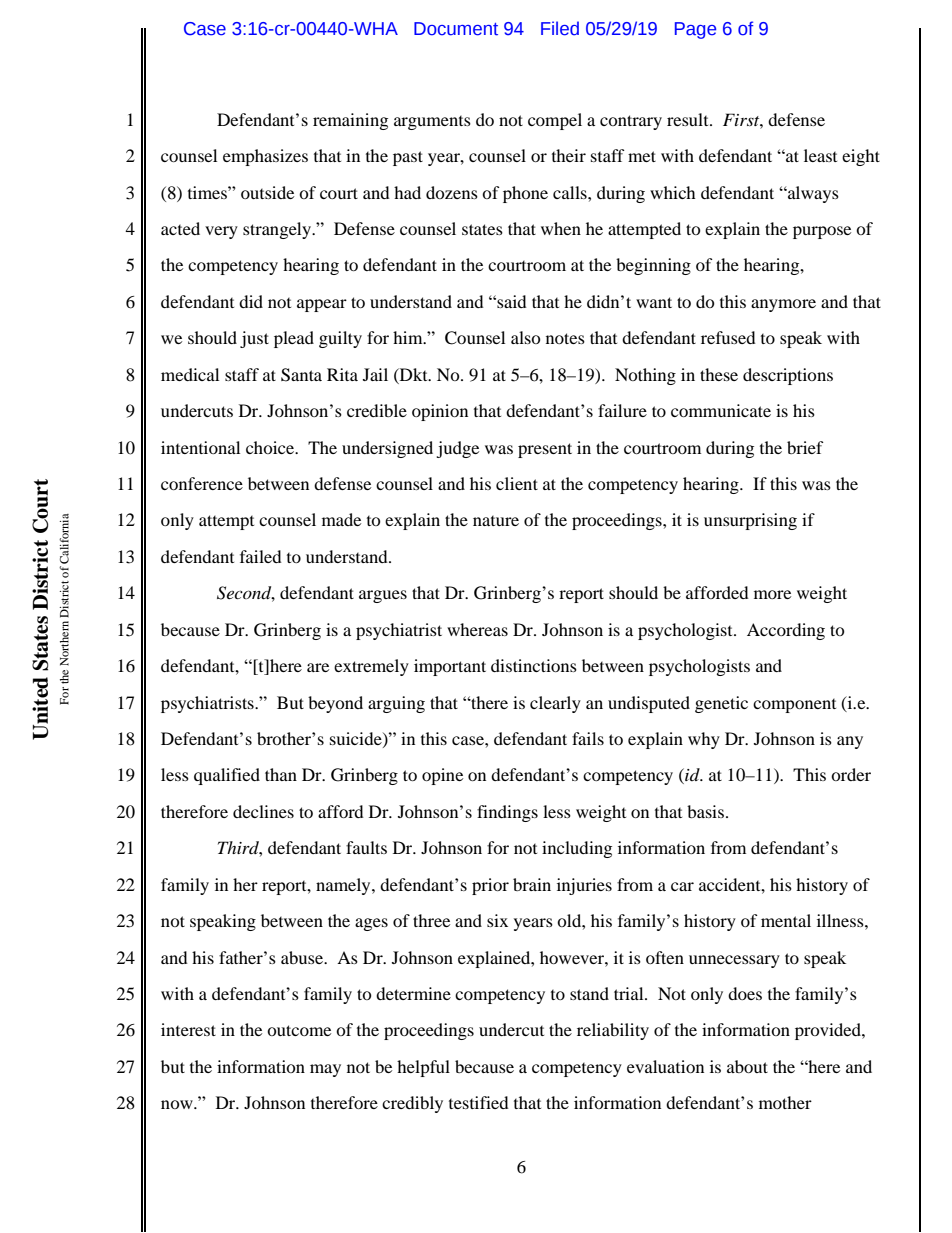 This screenshot has width=952, height=1233. I want to click on outcome, so click(299, 1030).
